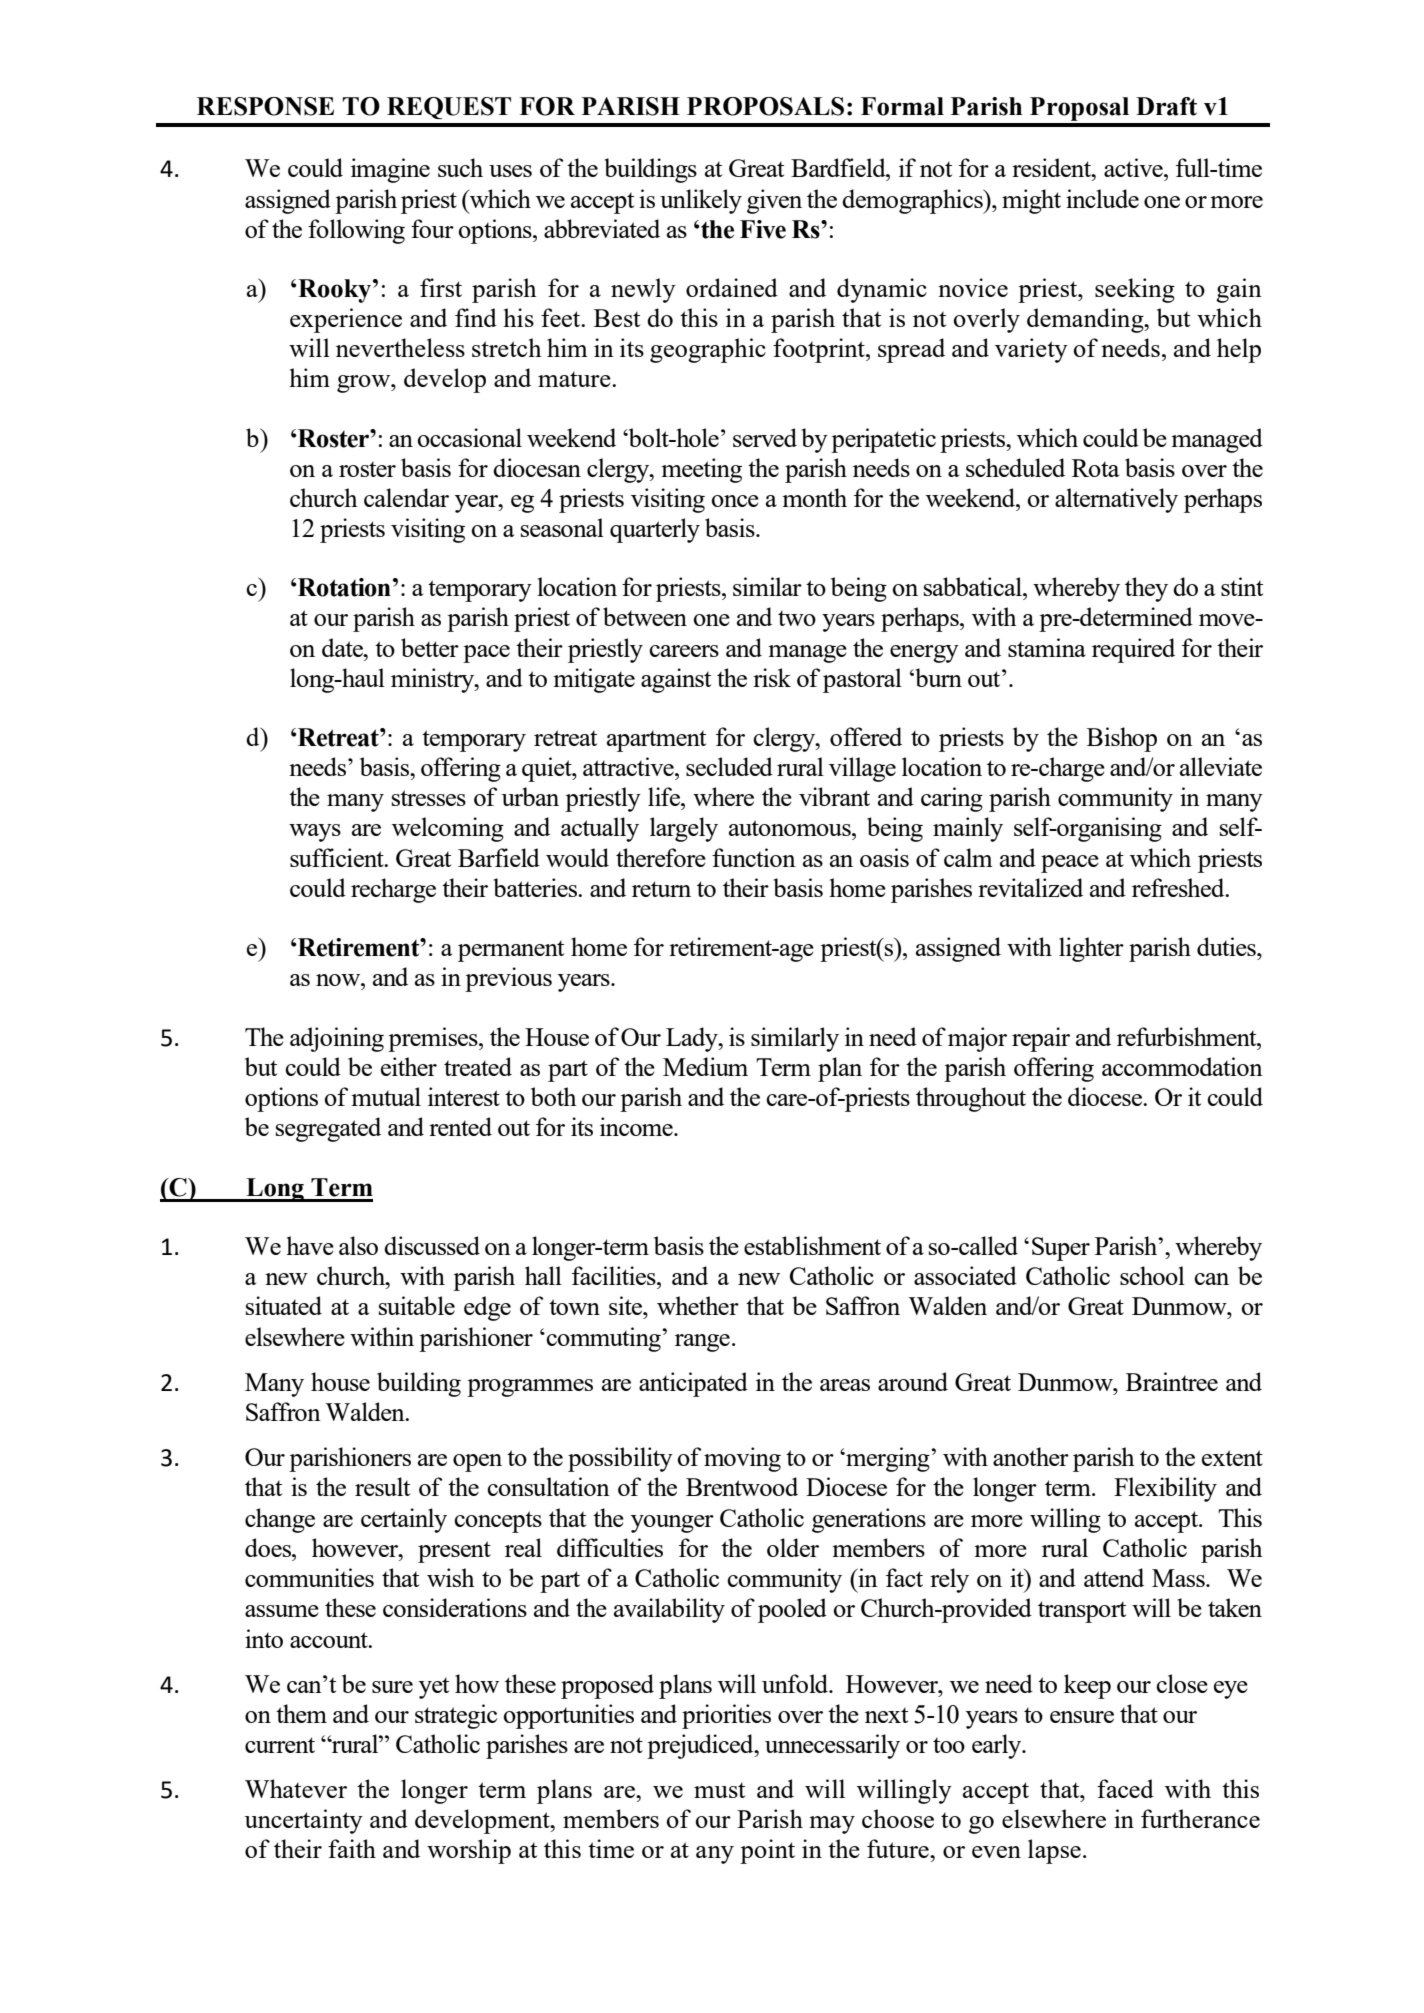  Describe the element at coordinates (1165, 1489) in the screenshot. I see `Flexibility` at that location.
